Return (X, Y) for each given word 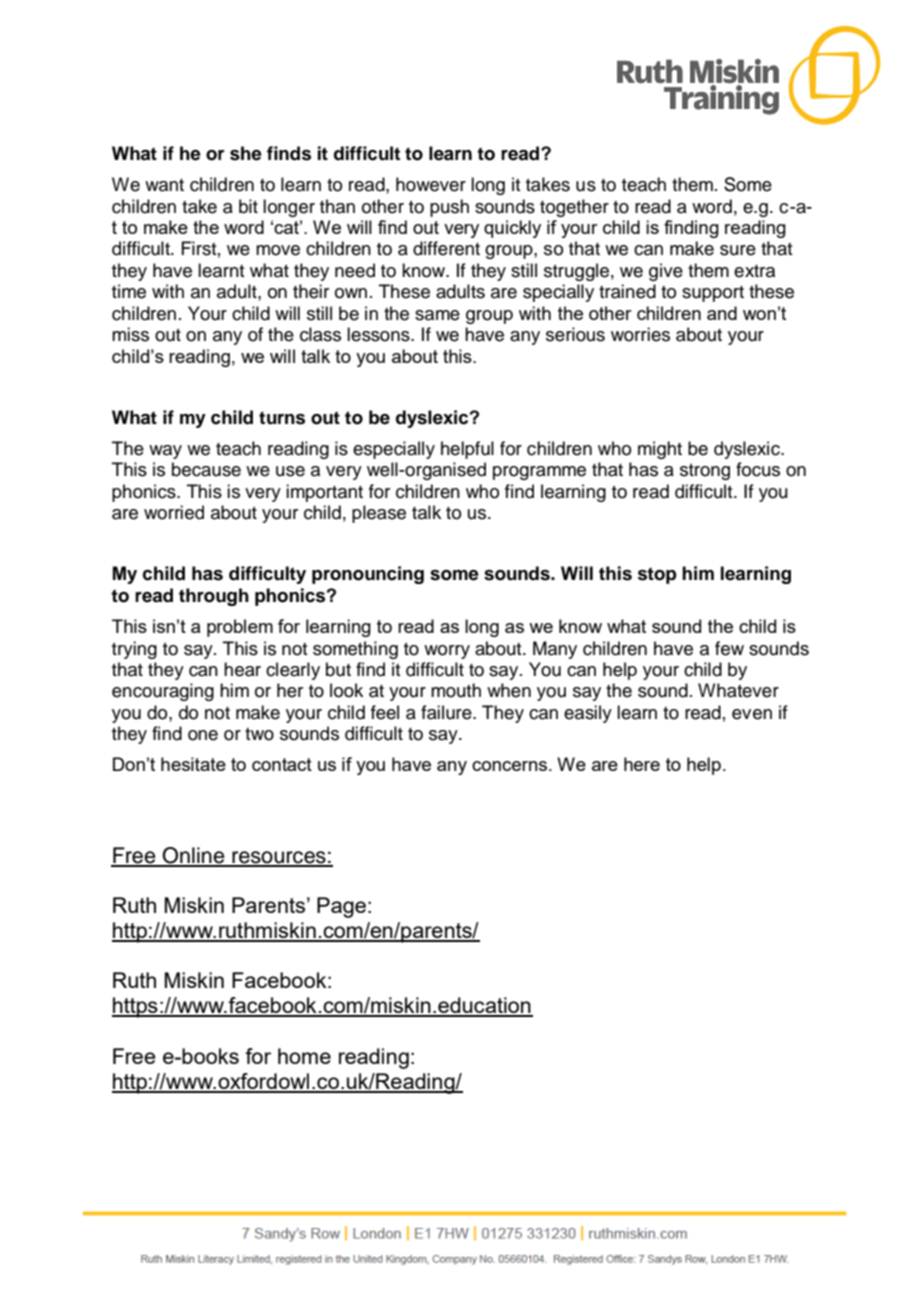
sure (738, 250)
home (304, 1056)
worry (447, 652)
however (431, 184)
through (214, 597)
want (164, 185)
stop (657, 575)
